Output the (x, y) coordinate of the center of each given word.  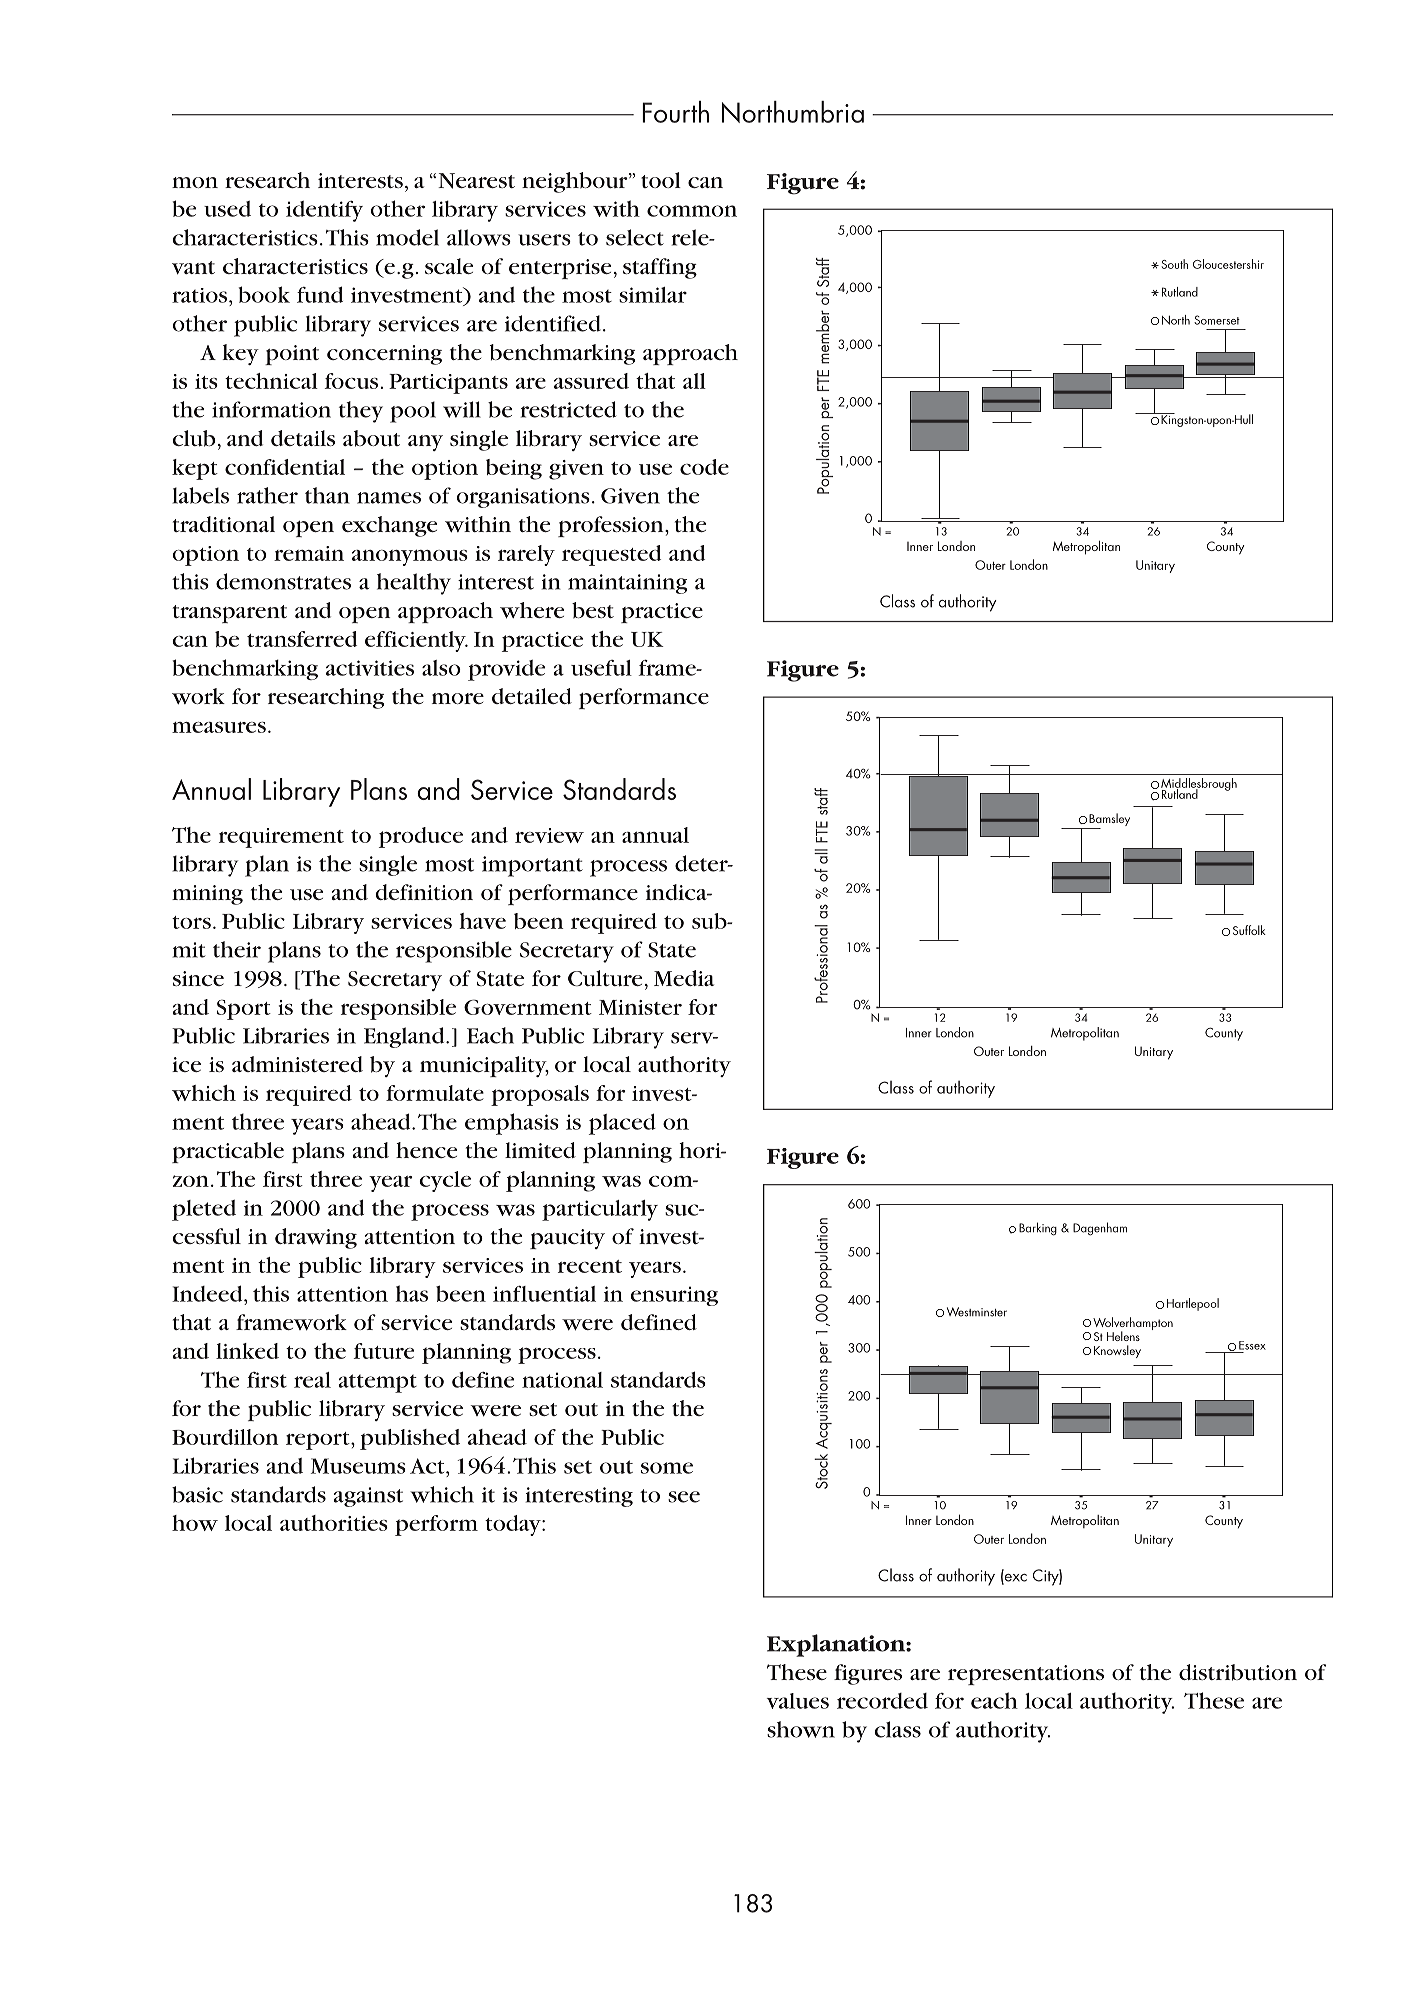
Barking (1038, 1229)
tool (661, 180)
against (368, 1497)
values (798, 1701)
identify (324, 211)
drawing (316, 1238)
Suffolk (1249, 930)
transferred (302, 639)
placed (622, 1124)
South (1175, 264)
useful (601, 668)
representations (1026, 1675)
